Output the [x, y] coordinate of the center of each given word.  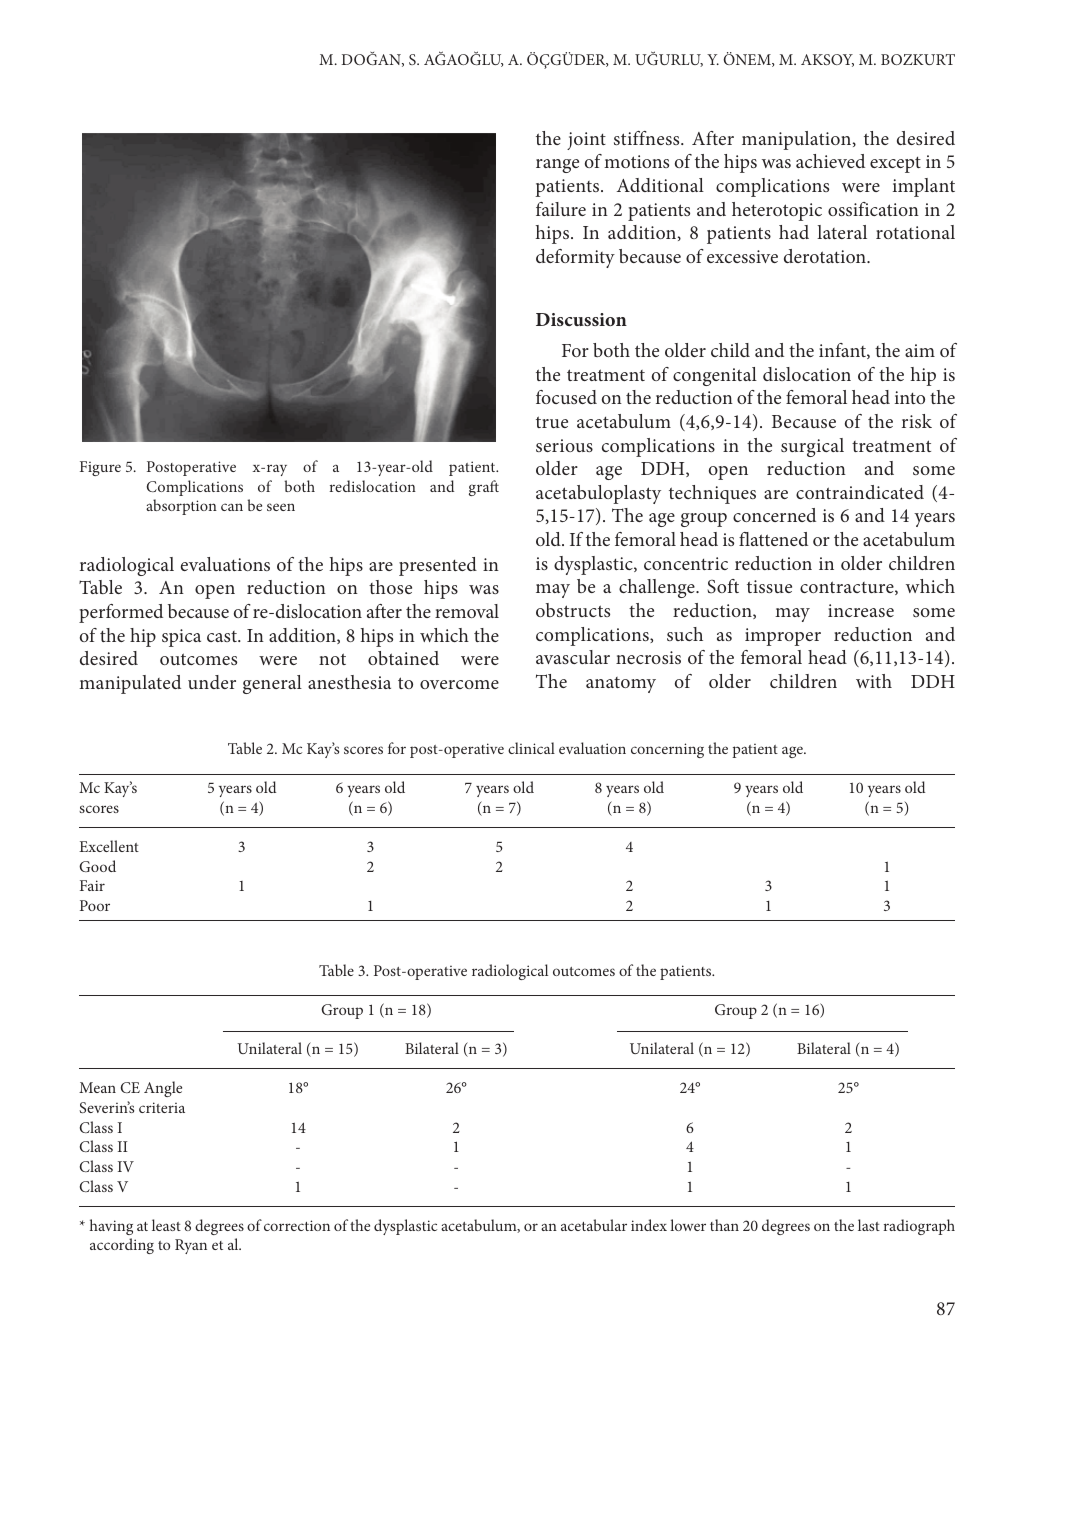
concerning [667, 750]
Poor [95, 905]
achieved [830, 161]
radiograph [919, 1227]
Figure [100, 468]
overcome [459, 684]
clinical [531, 748]
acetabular [594, 1225]
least [166, 1225]
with [874, 681]
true [552, 422]
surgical [812, 447]
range [557, 166]
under [212, 682]
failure [561, 209]
